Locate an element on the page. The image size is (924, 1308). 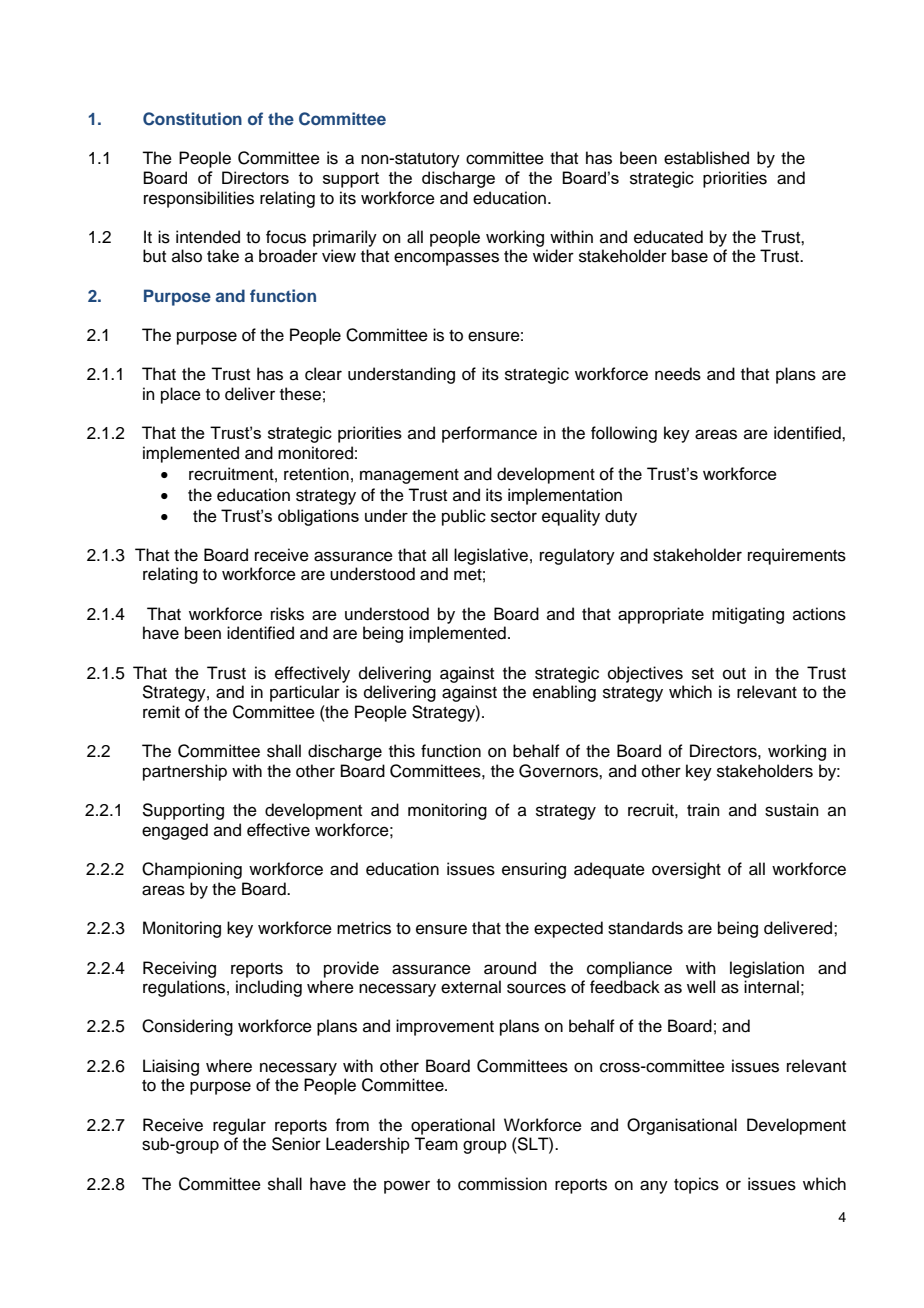
place is located at coordinates (181, 395).
